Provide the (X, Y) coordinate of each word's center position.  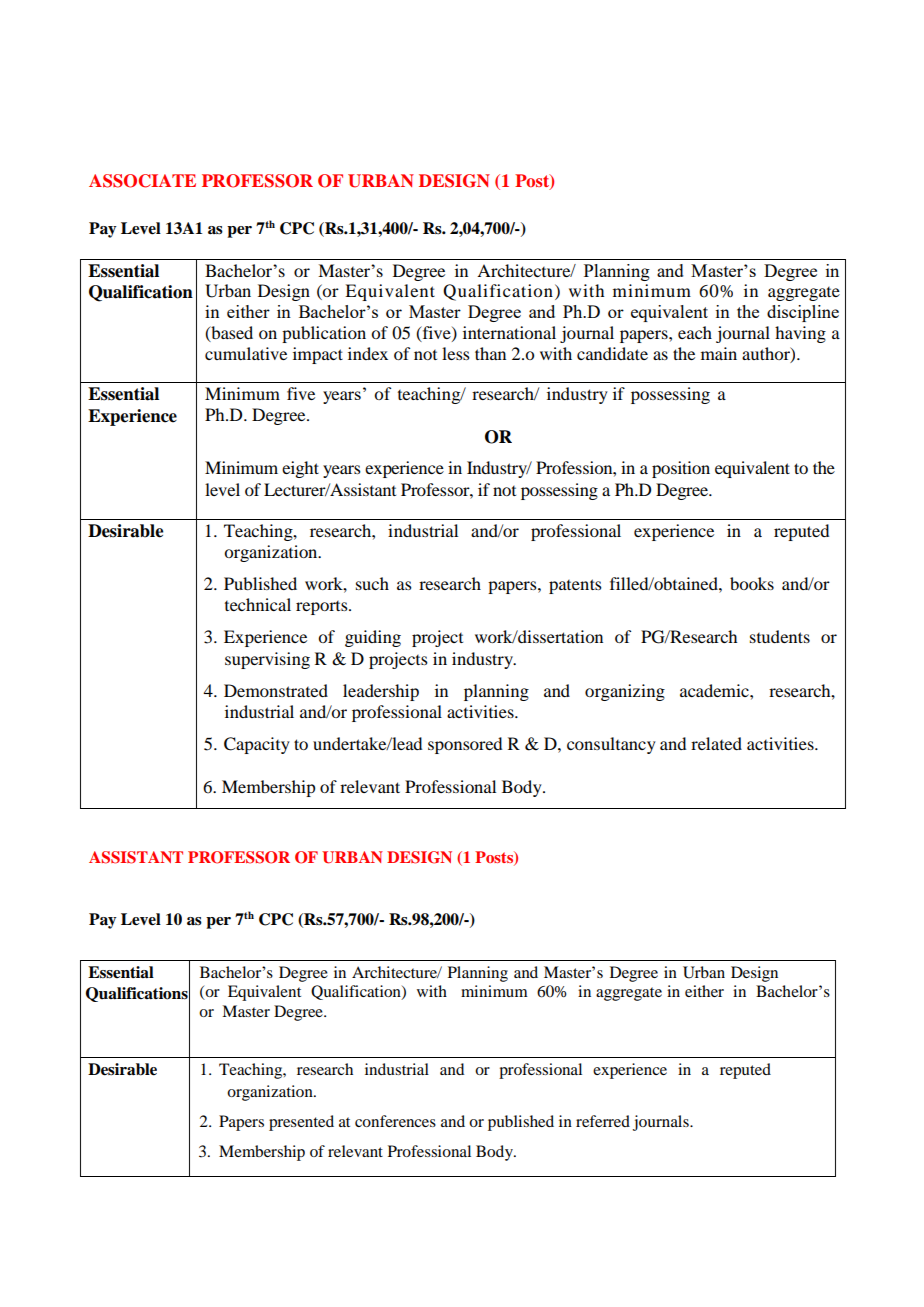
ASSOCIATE (142, 181)
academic (715, 690)
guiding (373, 638)
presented (301, 1123)
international (509, 332)
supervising (267, 660)
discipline (803, 313)
